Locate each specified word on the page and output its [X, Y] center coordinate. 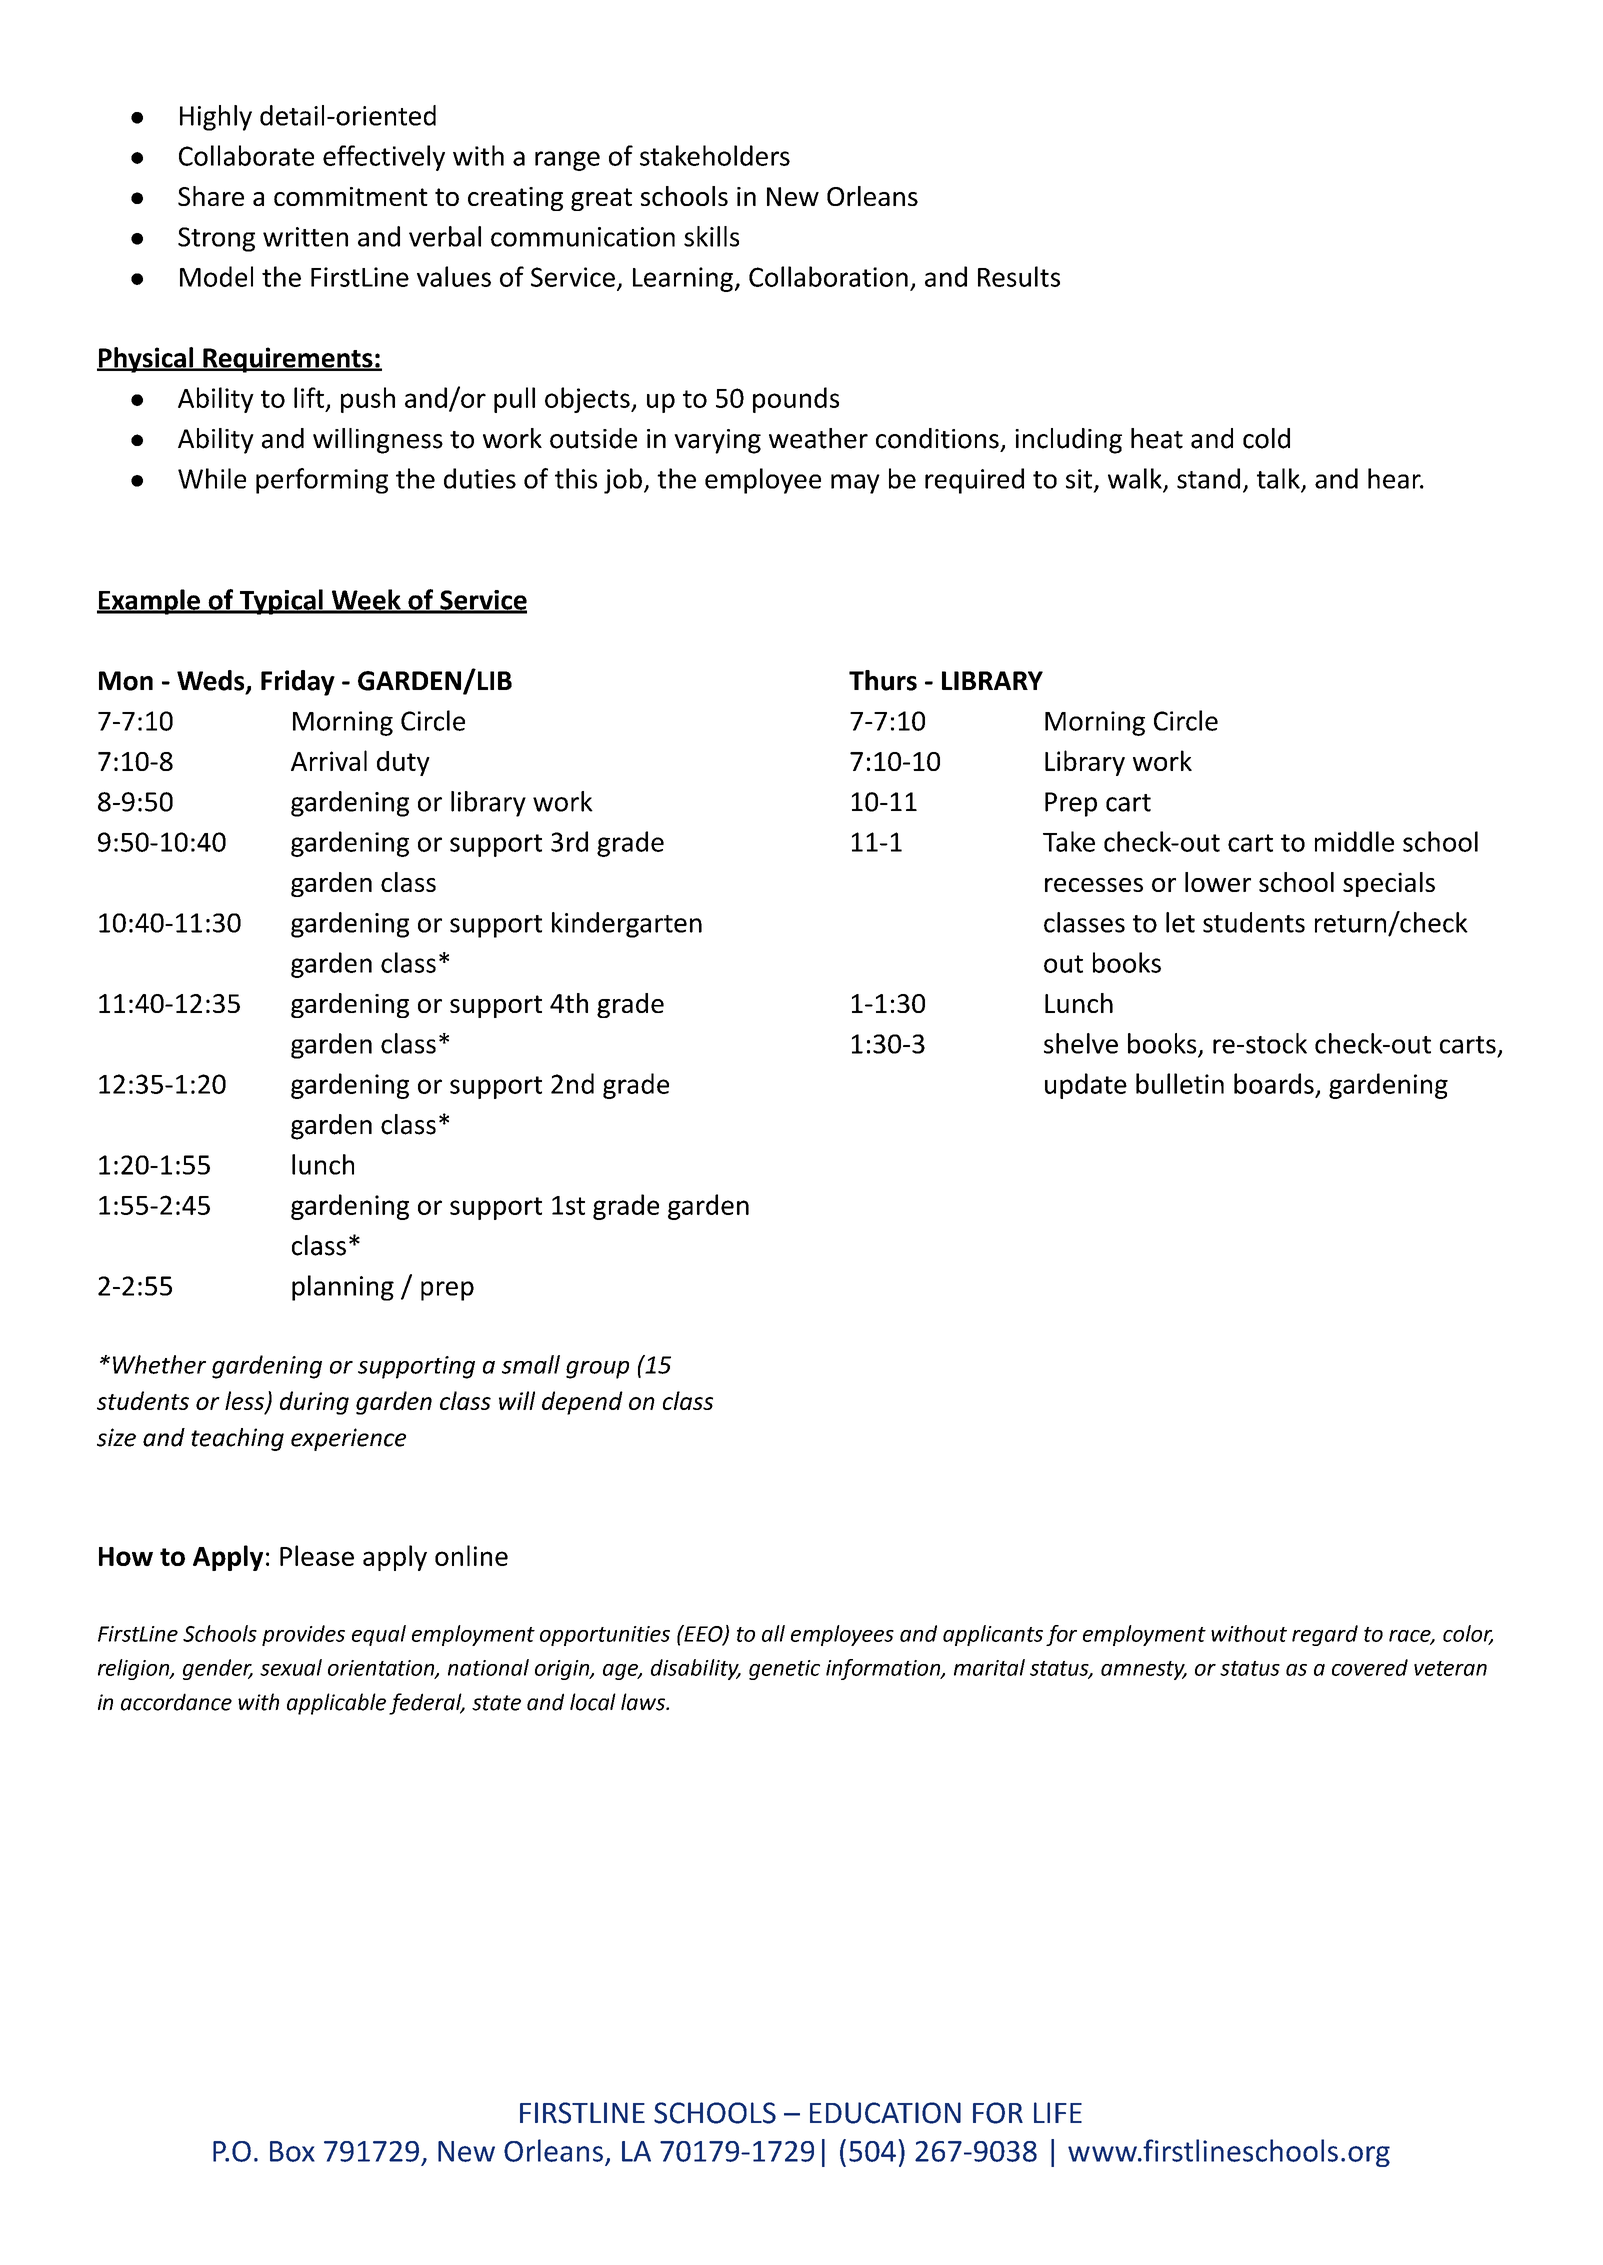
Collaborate [246, 155]
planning [343, 1288]
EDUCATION [885, 2113]
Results [1019, 276]
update [1086, 1086]
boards [1274, 1083]
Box [292, 2151]
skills [711, 236]
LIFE [1058, 2112]
